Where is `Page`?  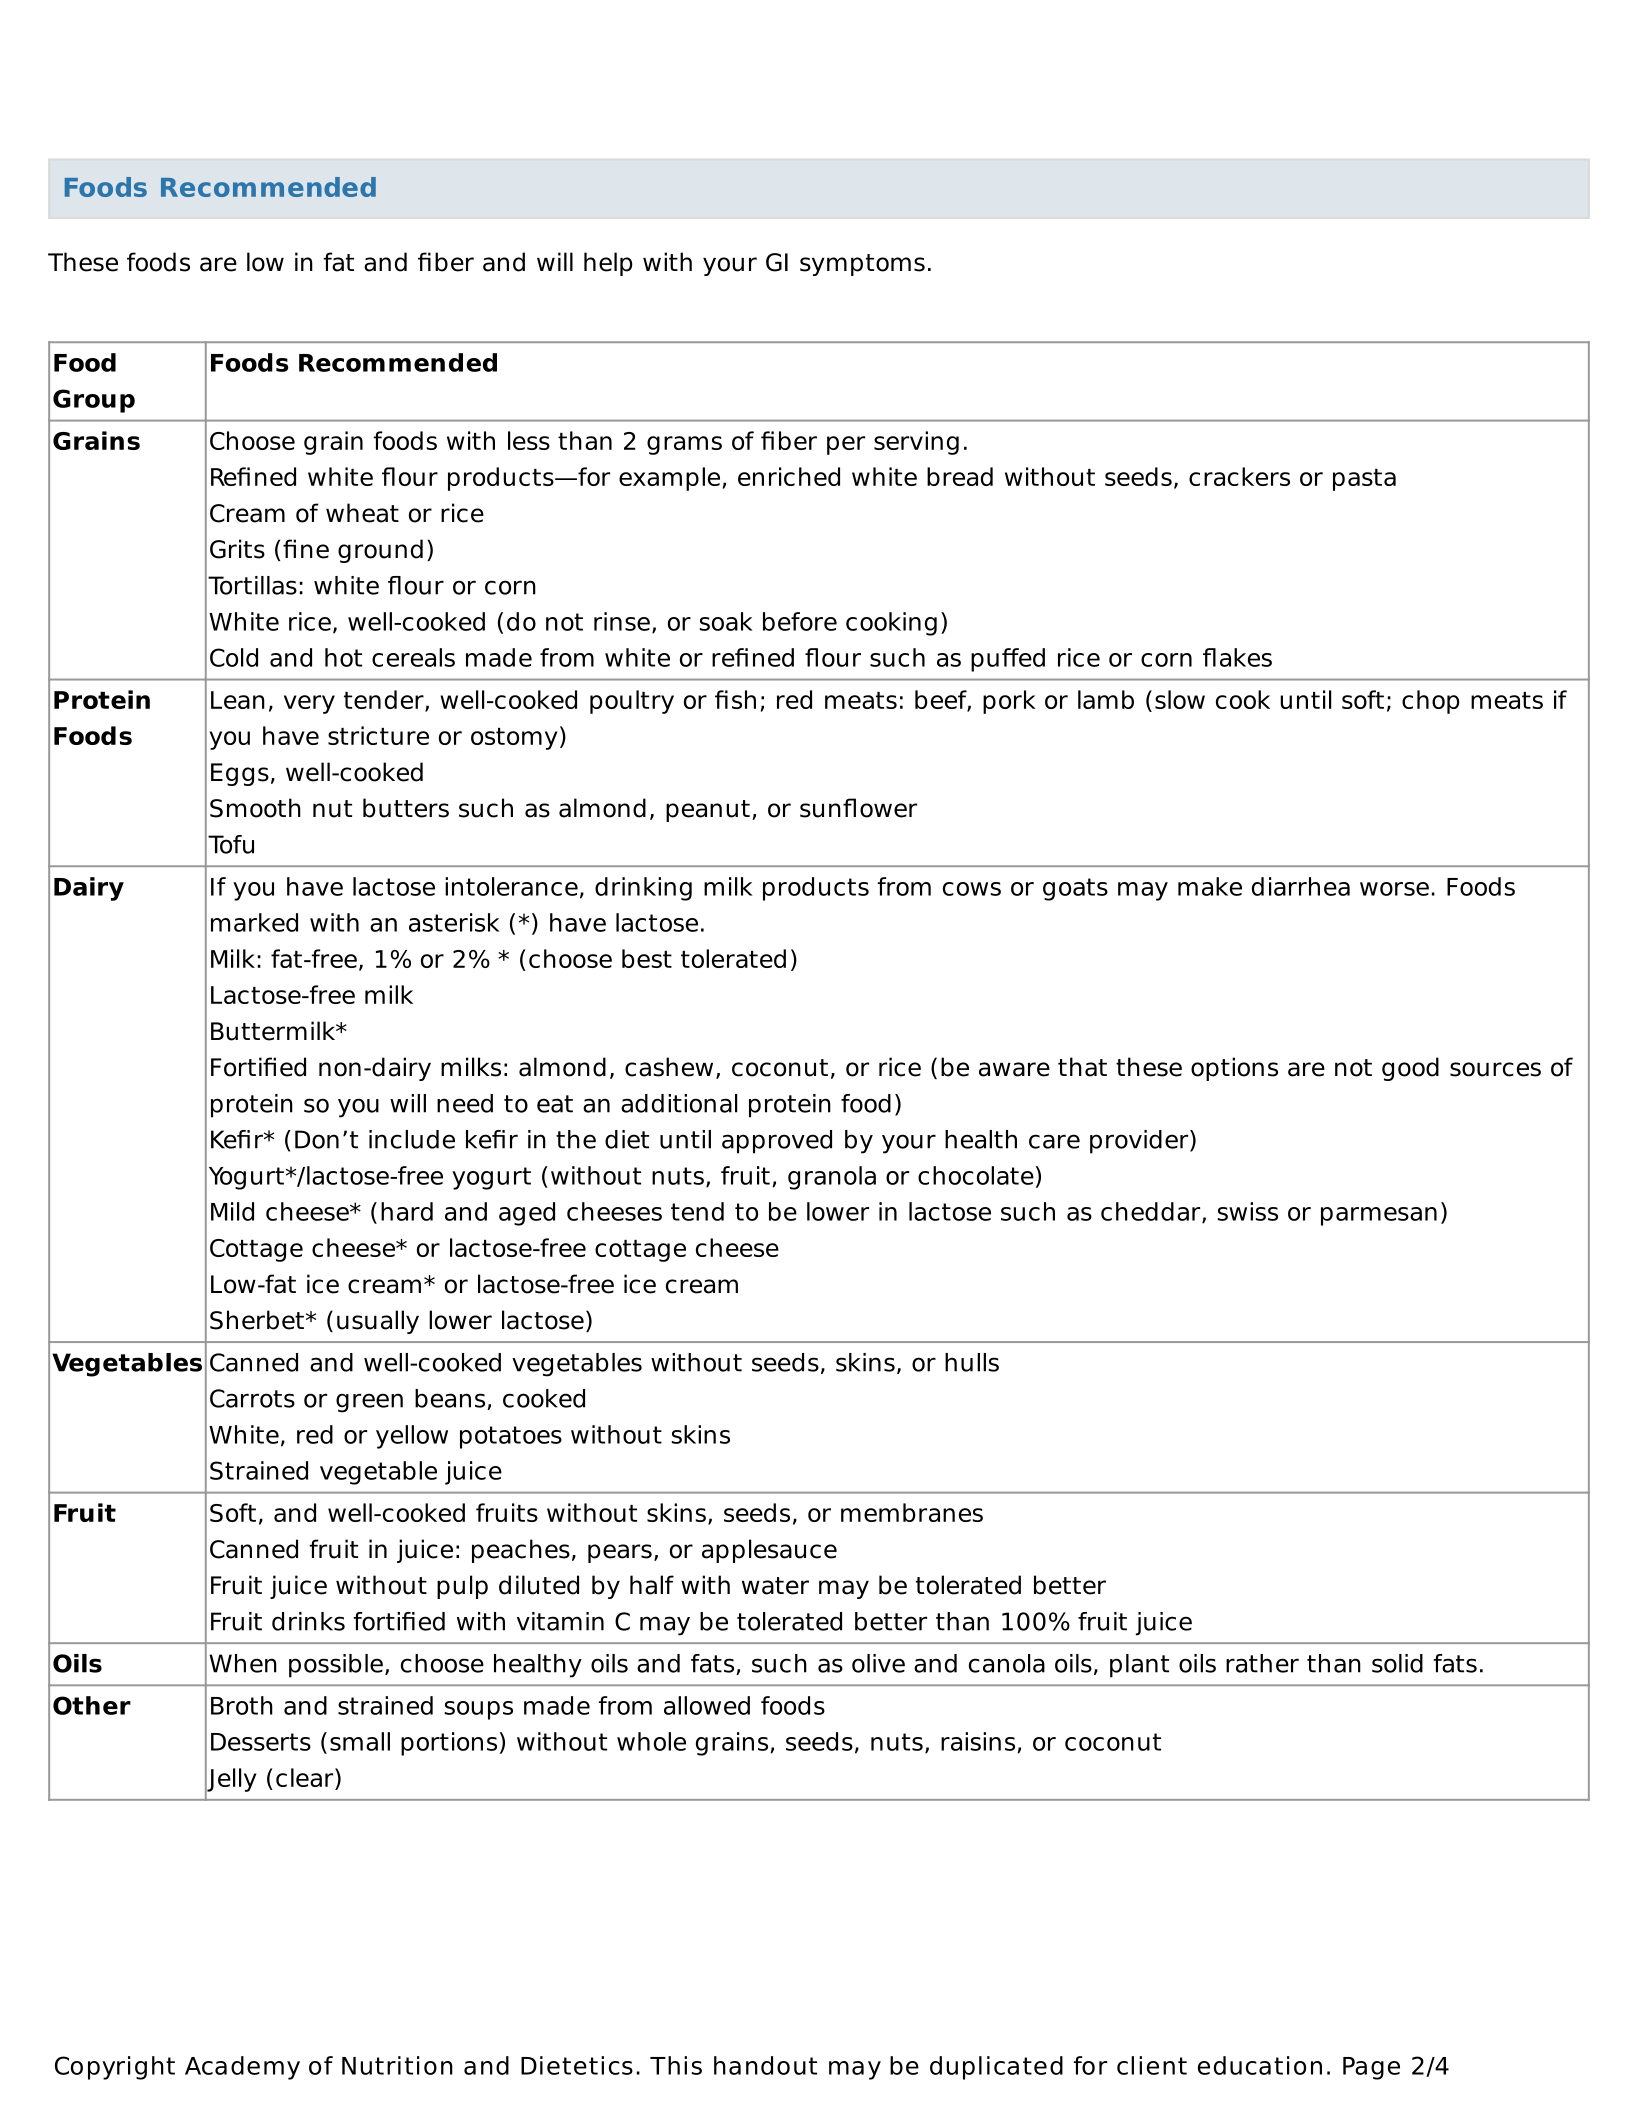
Page is located at coordinates (1371, 2068).
